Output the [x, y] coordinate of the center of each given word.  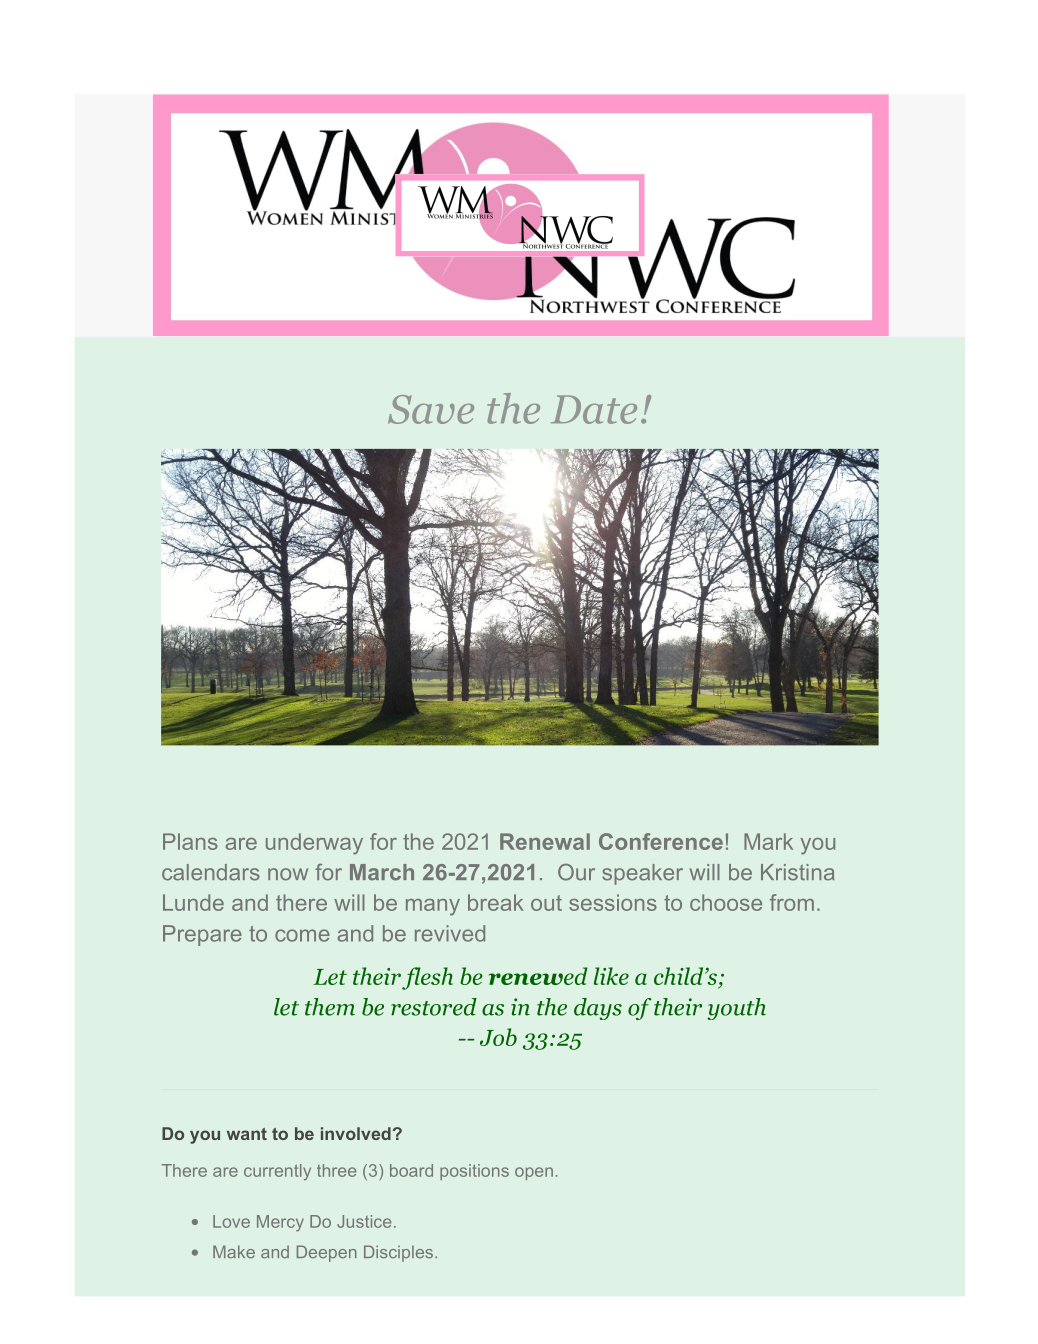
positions [474, 1172]
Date [594, 409]
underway [314, 844]
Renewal [545, 841]
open [534, 1173]
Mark [768, 841]
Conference [661, 841]
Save [431, 409]
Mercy [280, 1223]
